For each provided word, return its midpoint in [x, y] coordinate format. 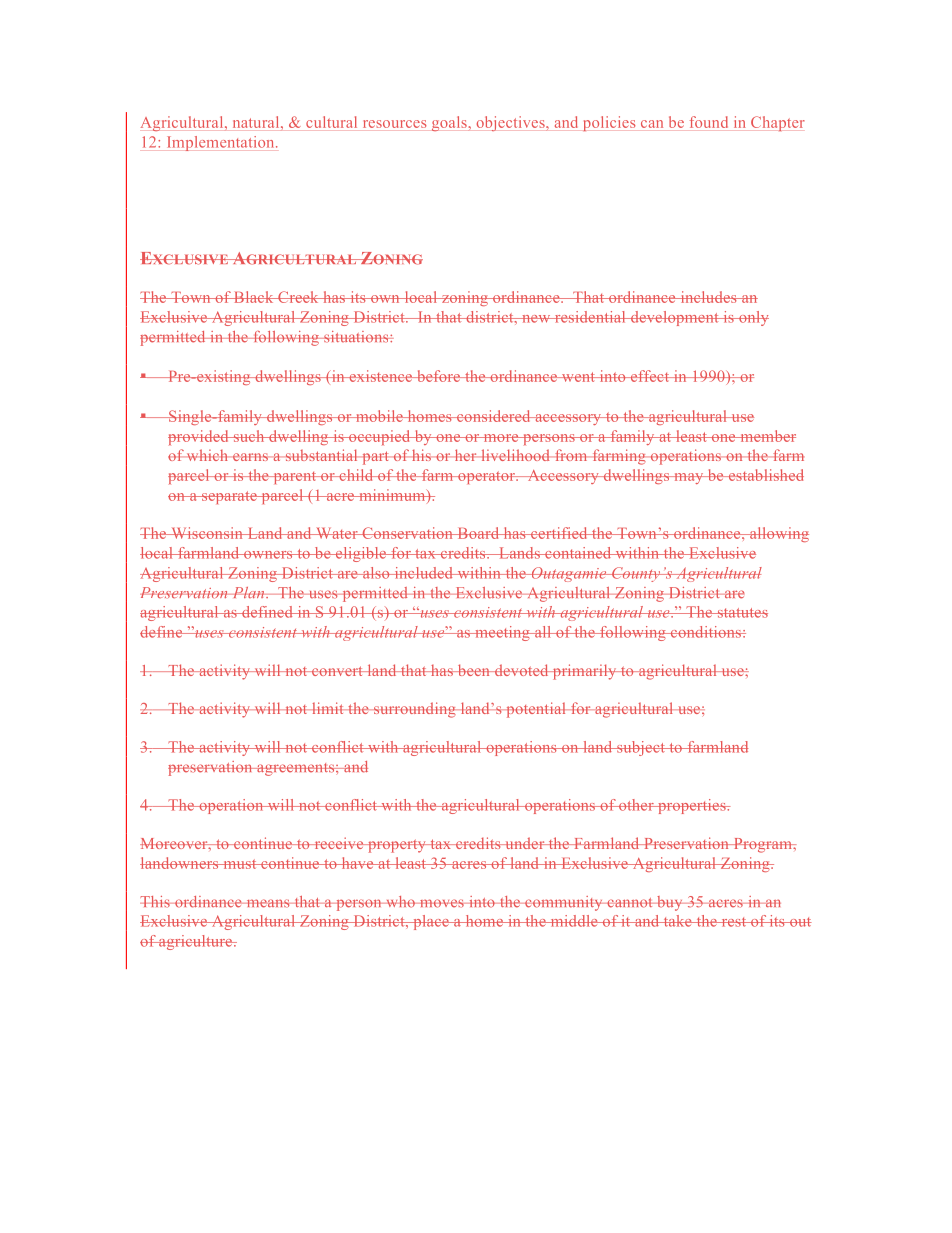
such [249, 436]
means [268, 903]
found [709, 122]
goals [450, 123]
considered [494, 416]
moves [441, 903]
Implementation [222, 143]
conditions [705, 632]
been [473, 670]
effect [650, 376]
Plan [248, 592]
